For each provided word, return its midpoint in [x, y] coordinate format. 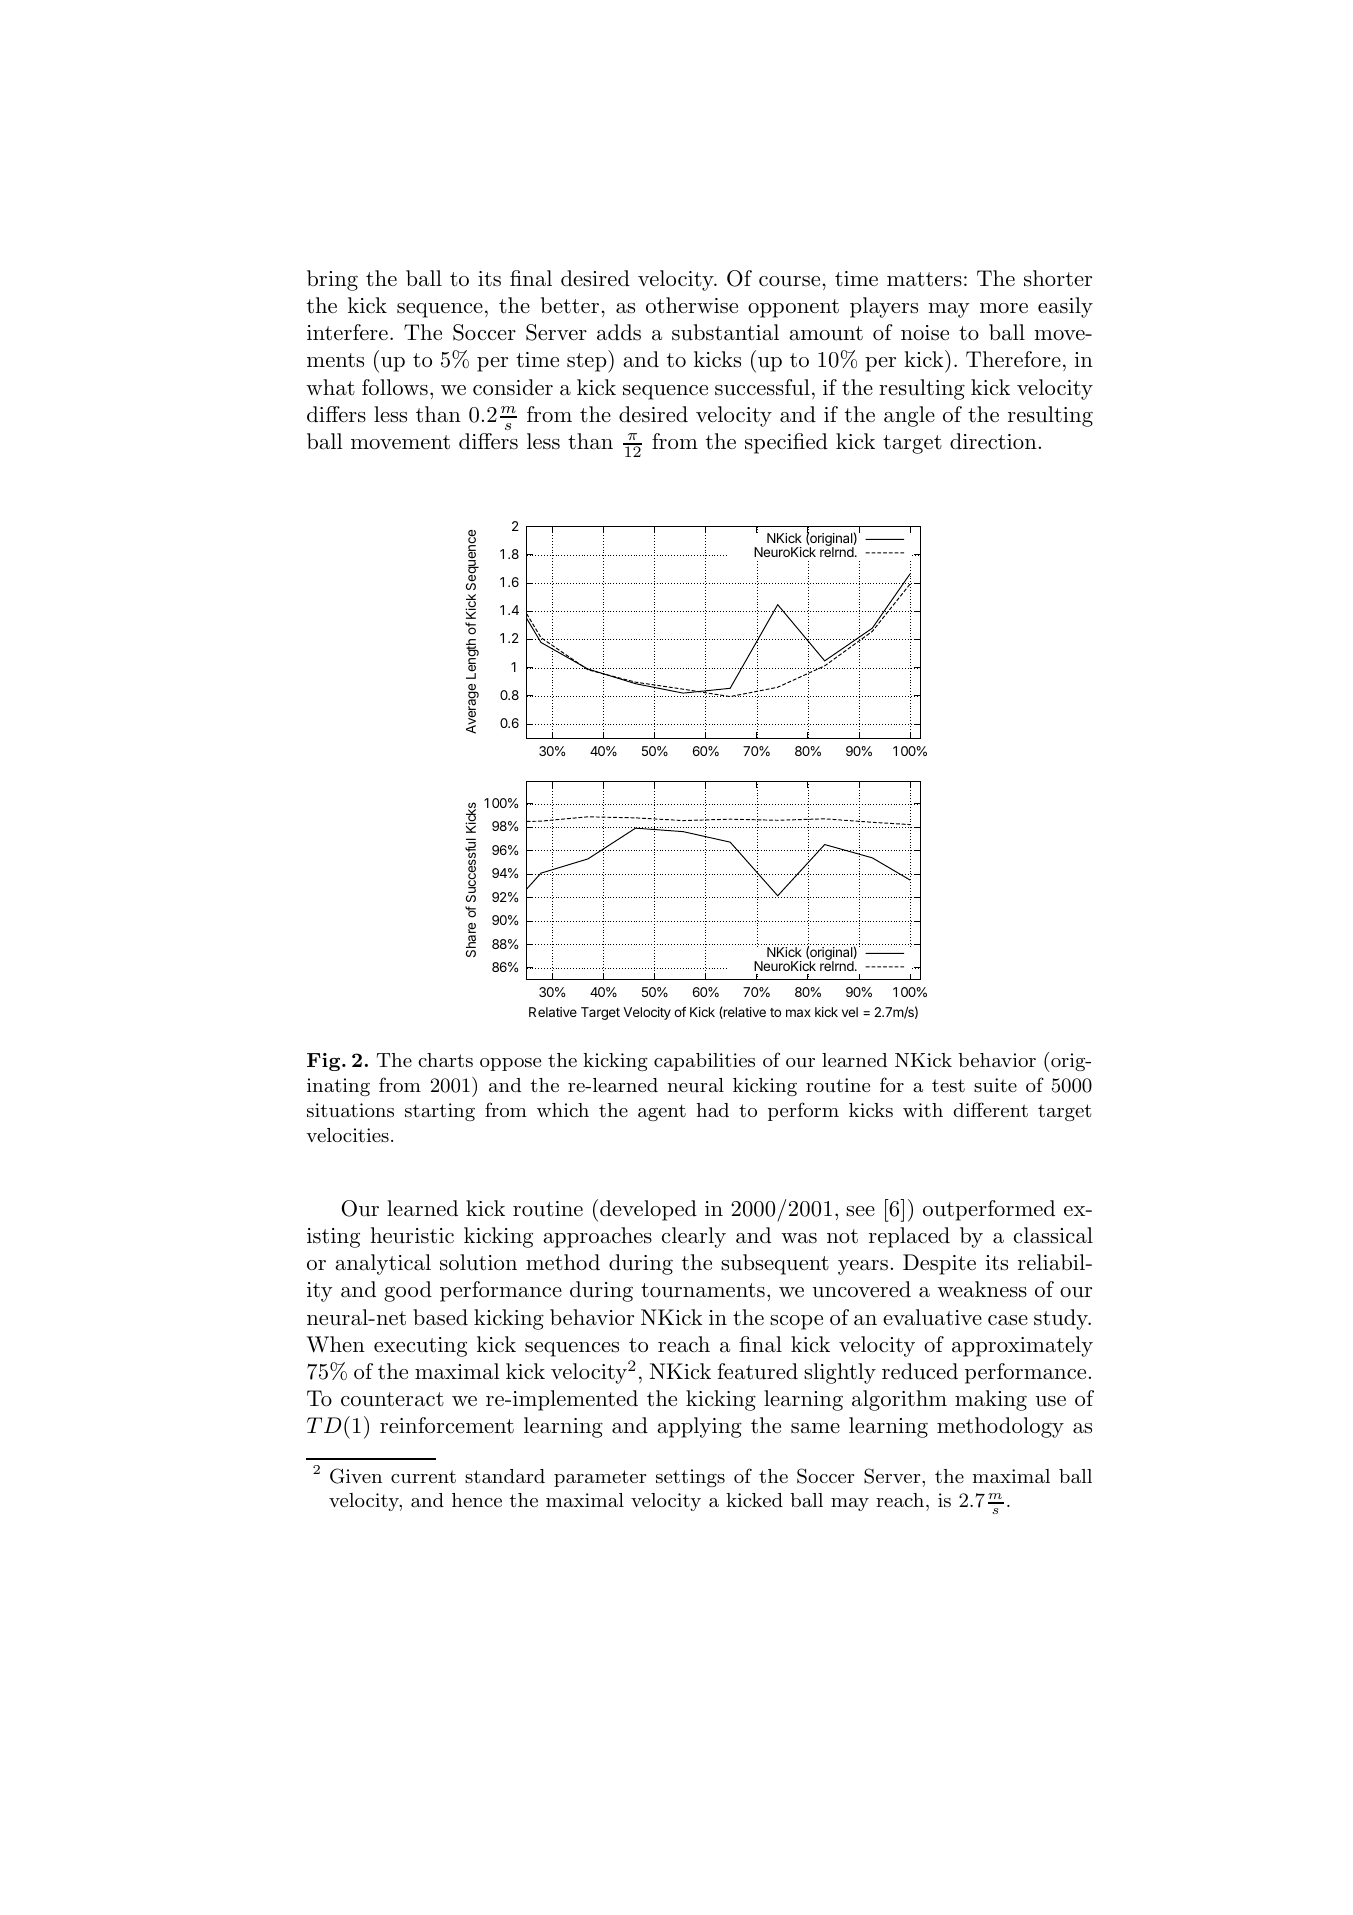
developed [648, 1210]
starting [440, 1112]
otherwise [692, 305]
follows [395, 387]
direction [993, 441]
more [1004, 308]
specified [786, 443]
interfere [347, 332]
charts [445, 1060]
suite [995, 1085]
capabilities [704, 1062]
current [423, 1476]
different [990, 1109]
